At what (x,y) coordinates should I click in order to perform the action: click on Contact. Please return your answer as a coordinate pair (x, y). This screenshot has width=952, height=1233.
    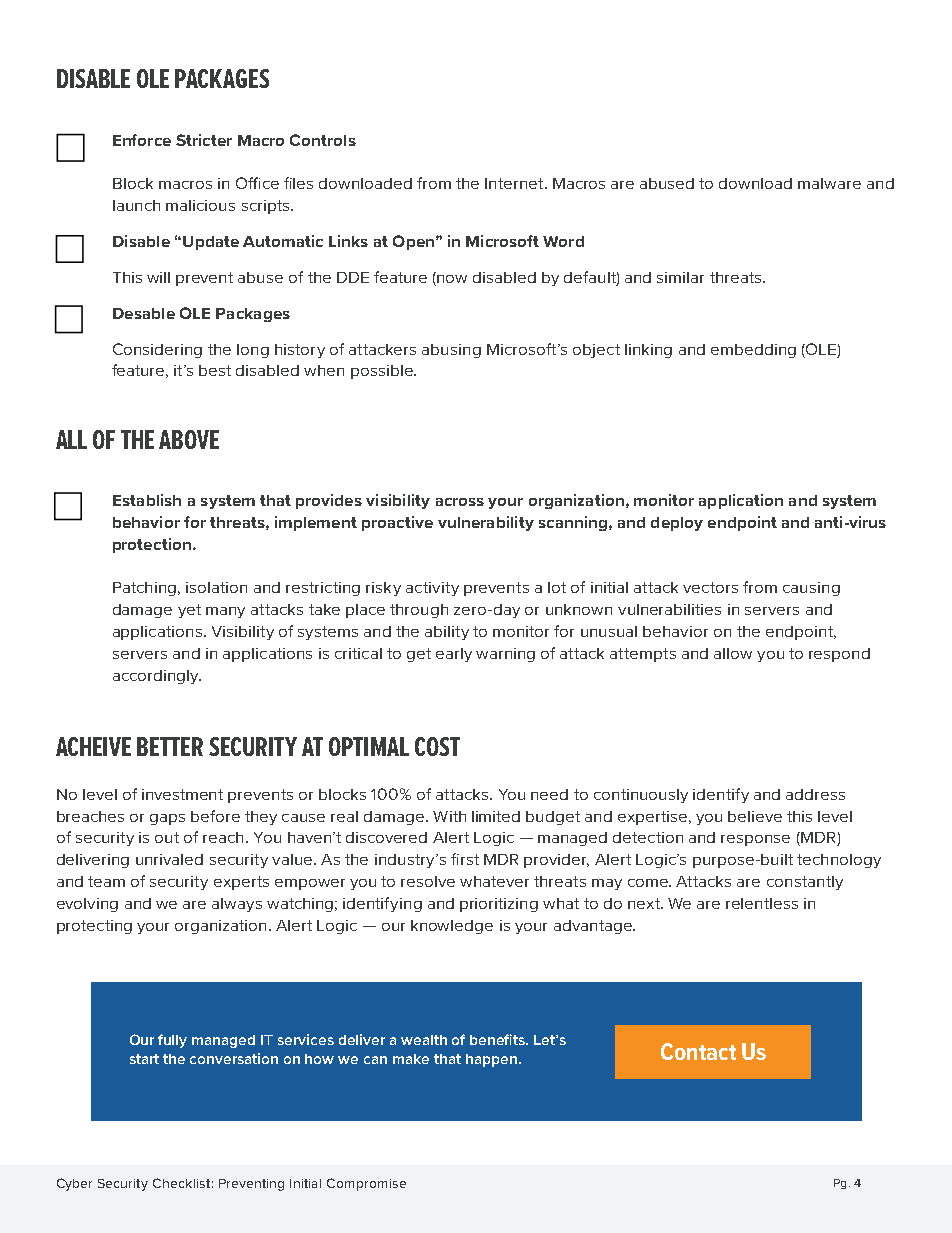
    Looking at the image, I should click on (698, 1051).
